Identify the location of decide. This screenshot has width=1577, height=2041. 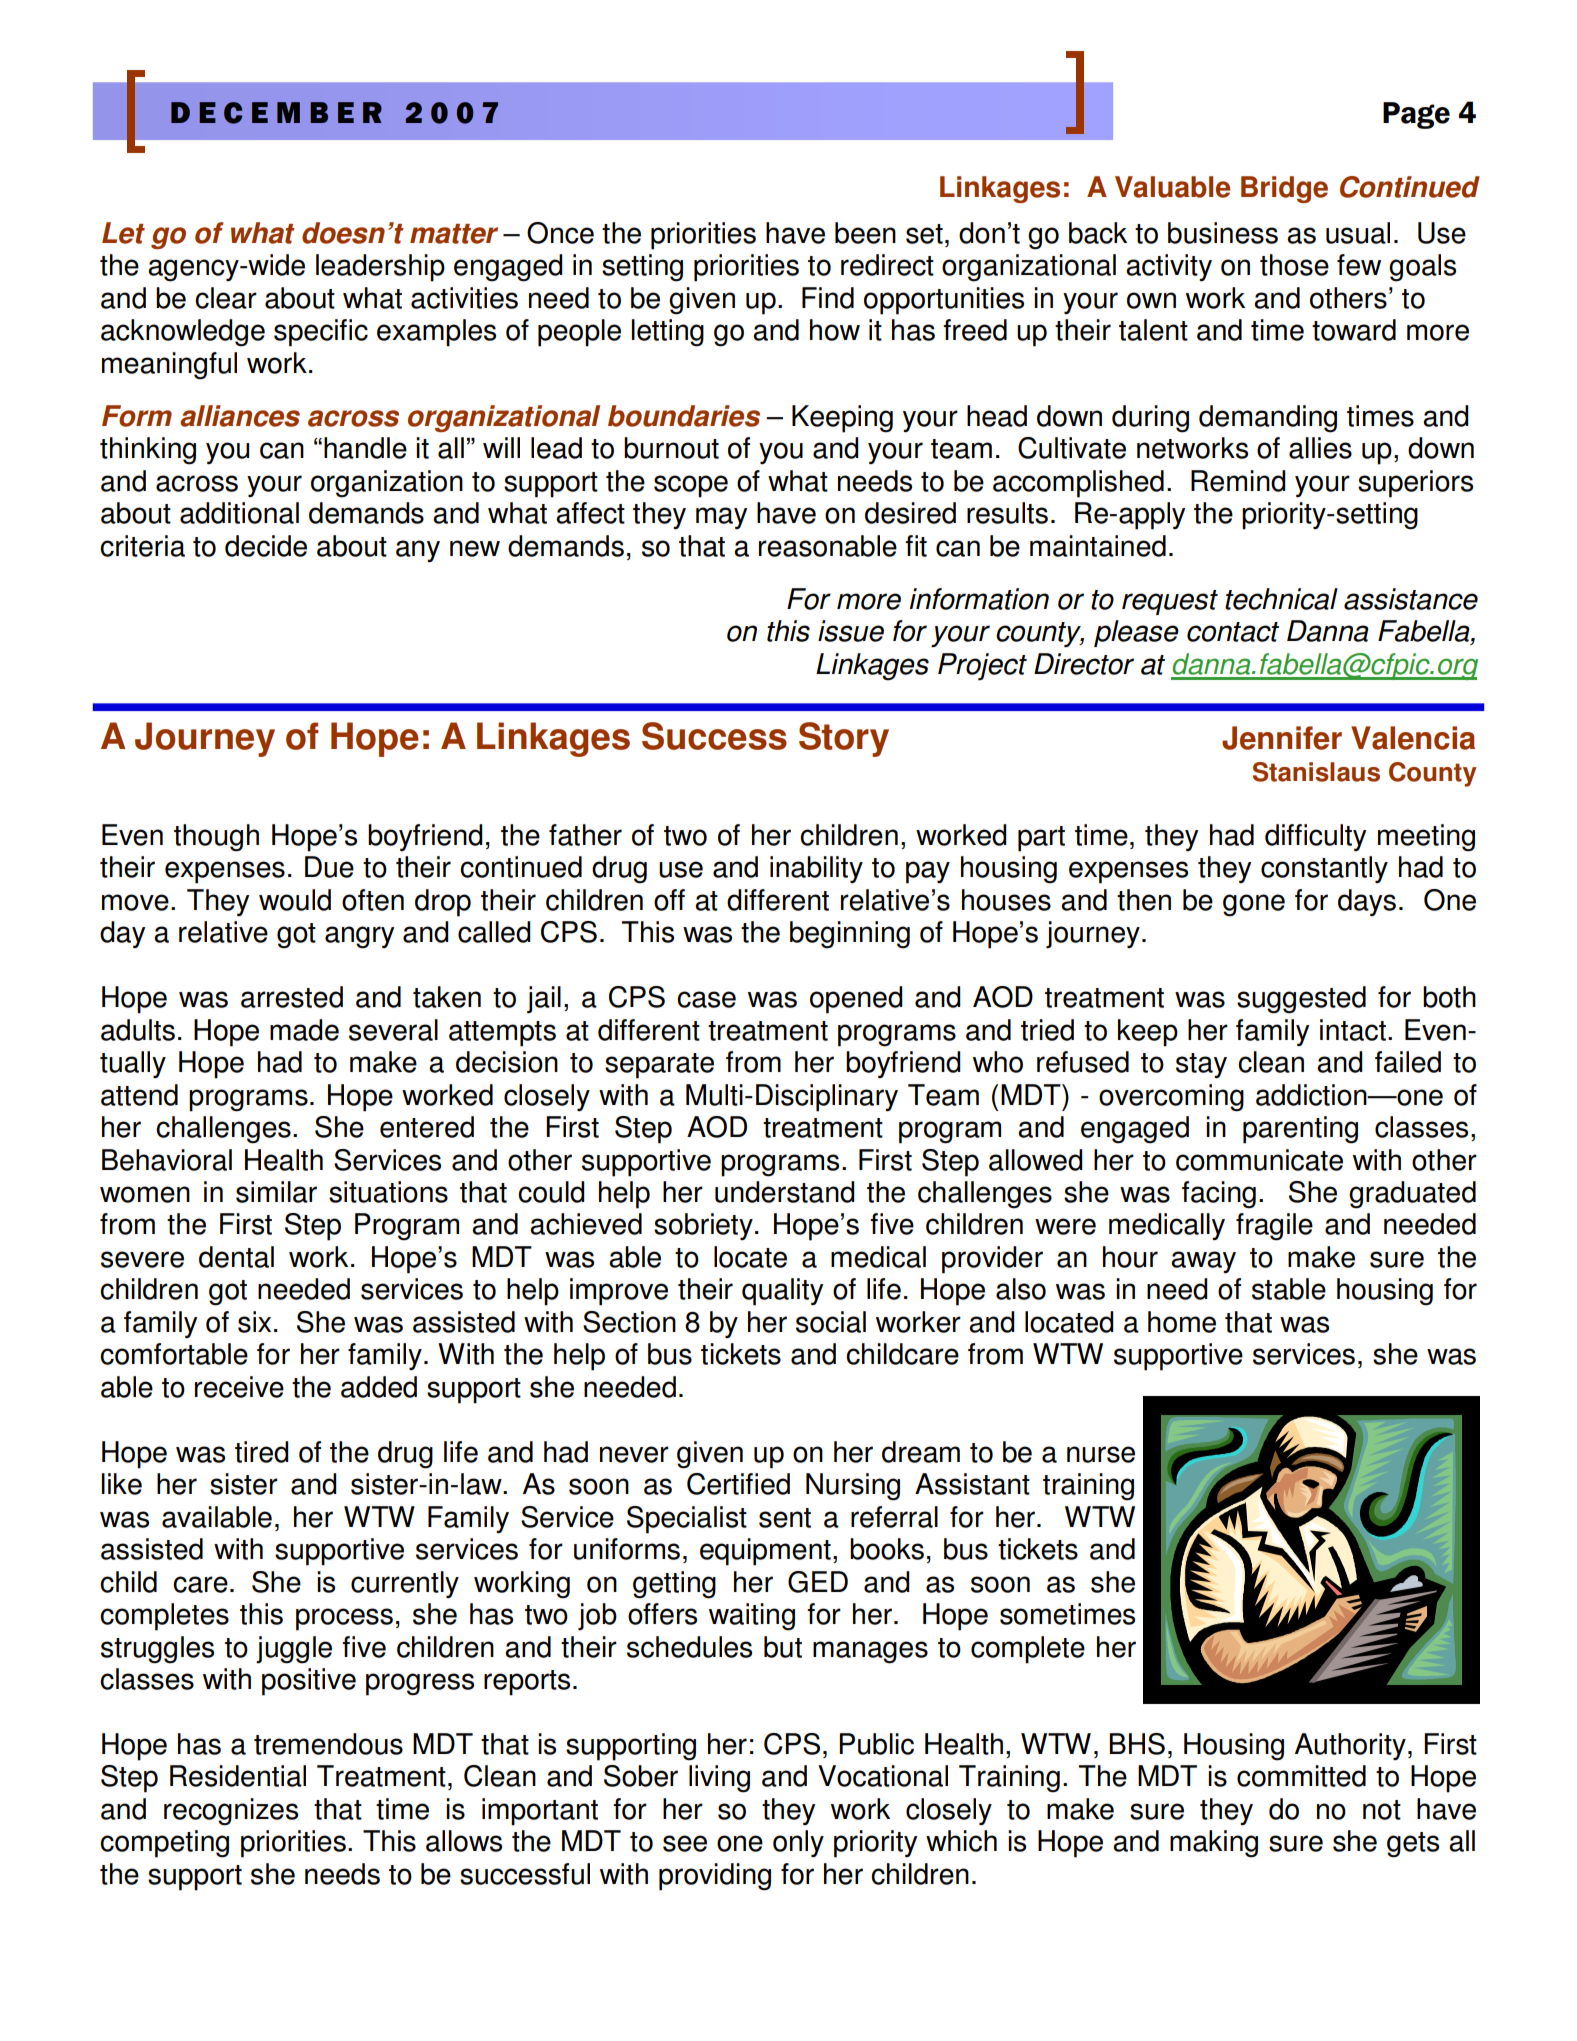
(266, 546).
